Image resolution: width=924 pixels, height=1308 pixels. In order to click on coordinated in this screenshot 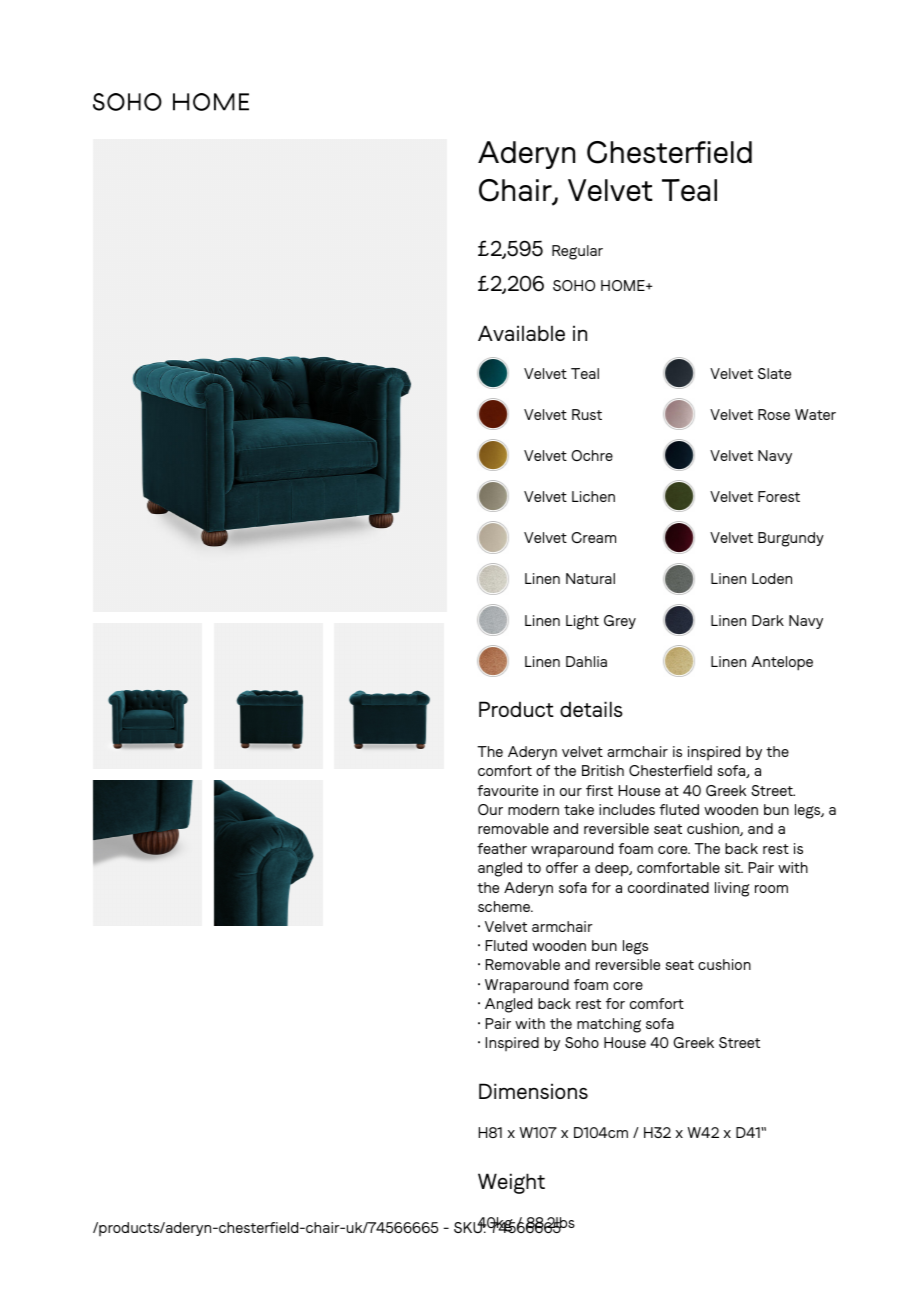, I will do `click(668, 887)`.
